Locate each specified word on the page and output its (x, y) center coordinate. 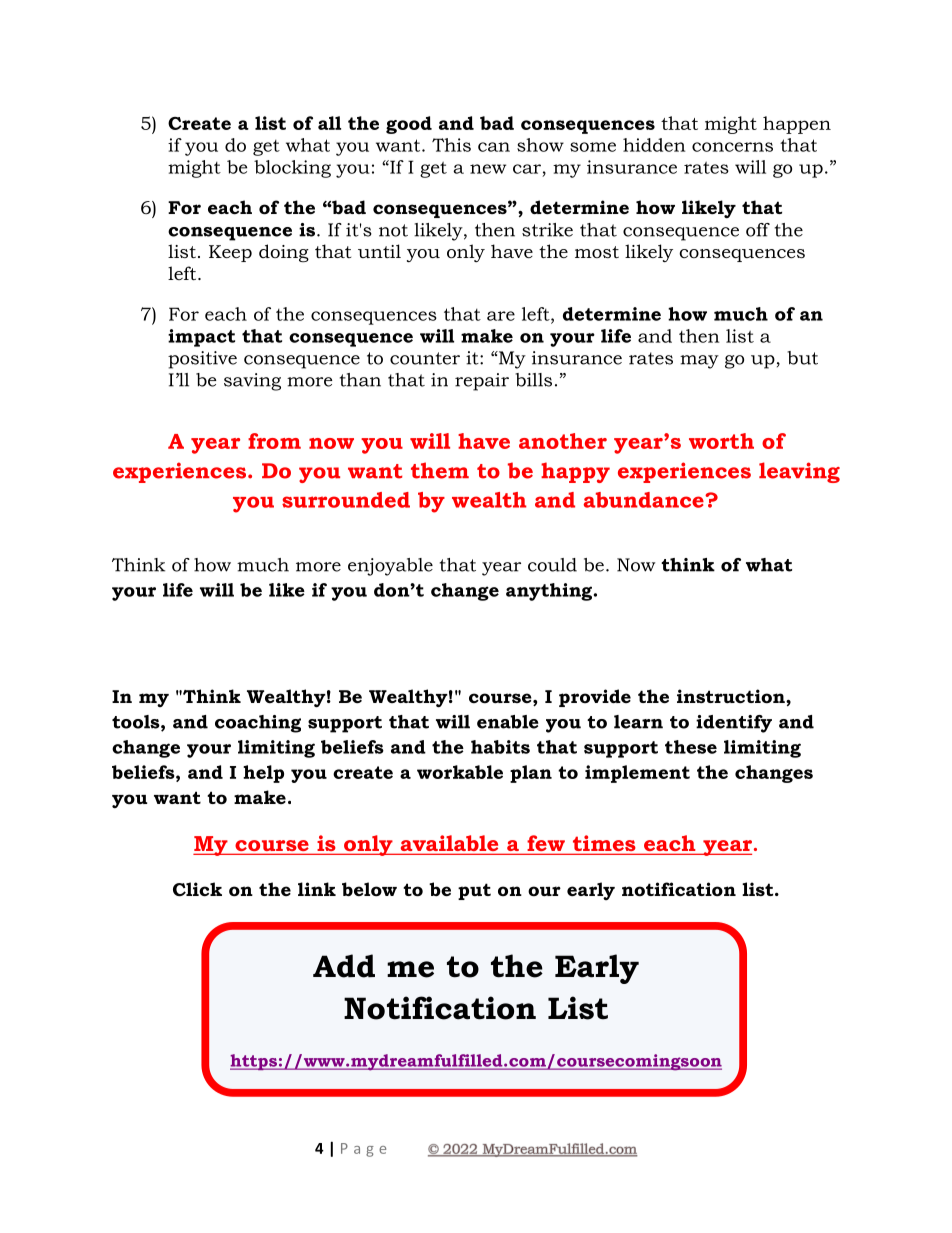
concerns (732, 147)
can (494, 147)
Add (344, 966)
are (501, 316)
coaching (258, 724)
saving (252, 382)
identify (734, 724)
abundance (645, 500)
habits (500, 747)
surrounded (346, 500)
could (552, 565)
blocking (292, 169)
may (699, 362)
